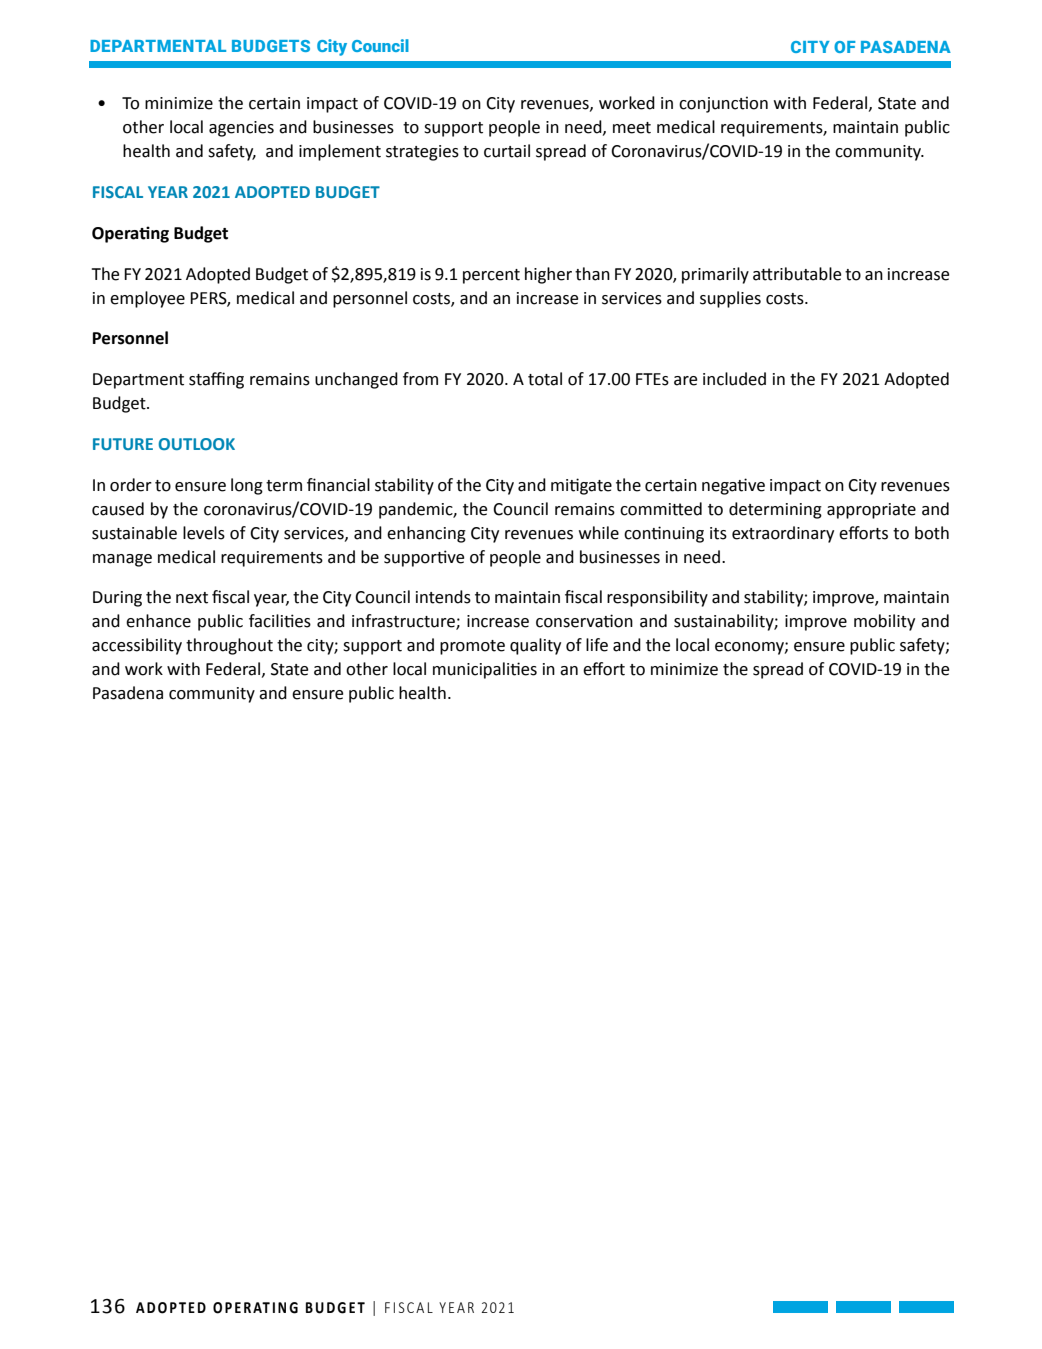 Image resolution: width=1042 pixels, height=1349 pixels. What do you see at coordinates (229, 646) in the page?
I see `throughout` at bounding box center [229, 646].
